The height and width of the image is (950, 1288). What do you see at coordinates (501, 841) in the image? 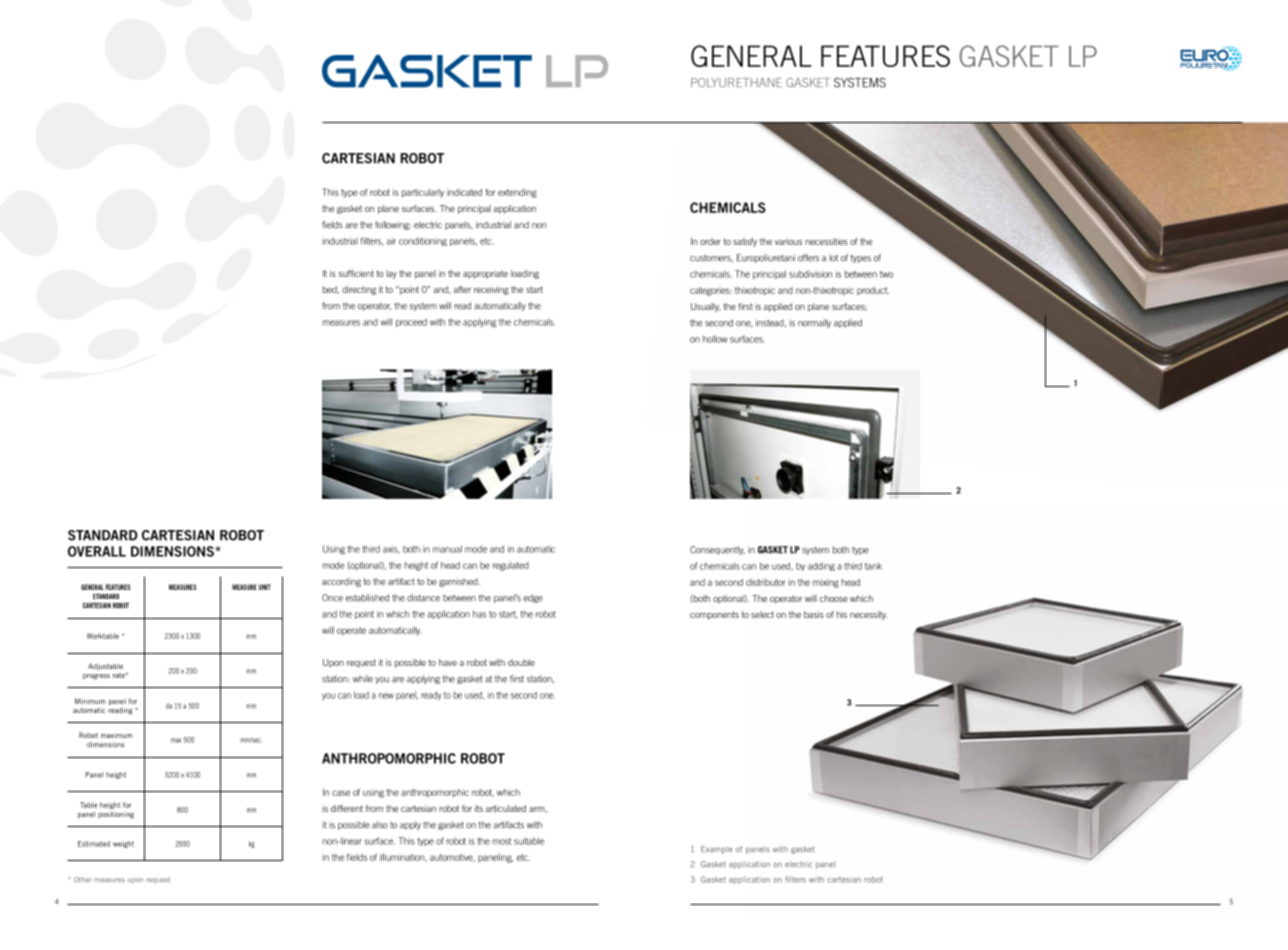
I see `most` at bounding box center [501, 841].
